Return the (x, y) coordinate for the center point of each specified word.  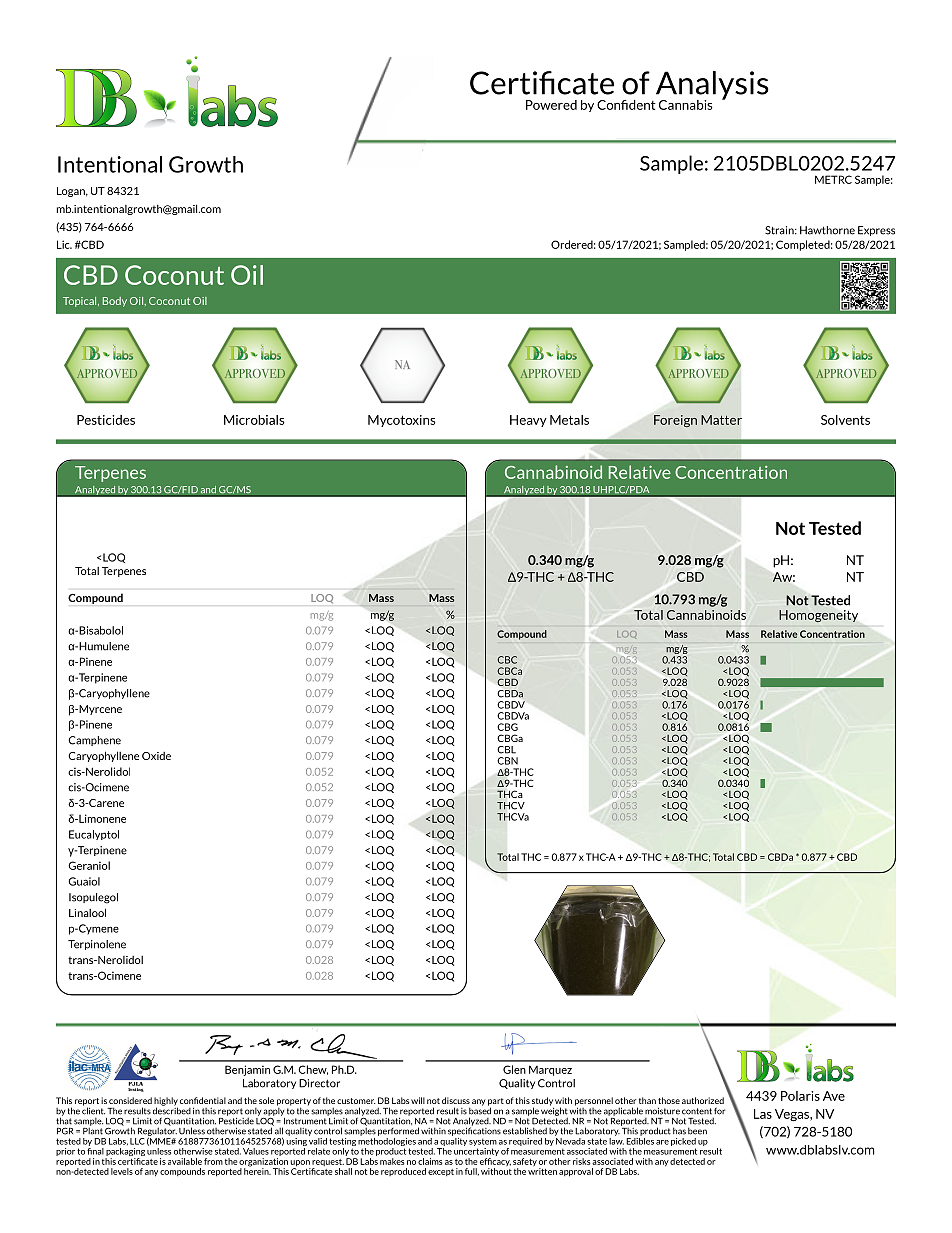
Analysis (711, 86)
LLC (137, 1141)
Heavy (528, 421)
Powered (551, 105)
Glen (514, 1069)
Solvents (845, 420)
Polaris (800, 1096)
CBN (507, 761)
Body (115, 302)
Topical (81, 302)
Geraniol (89, 865)
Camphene (94, 741)
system (483, 1142)
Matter (721, 420)
